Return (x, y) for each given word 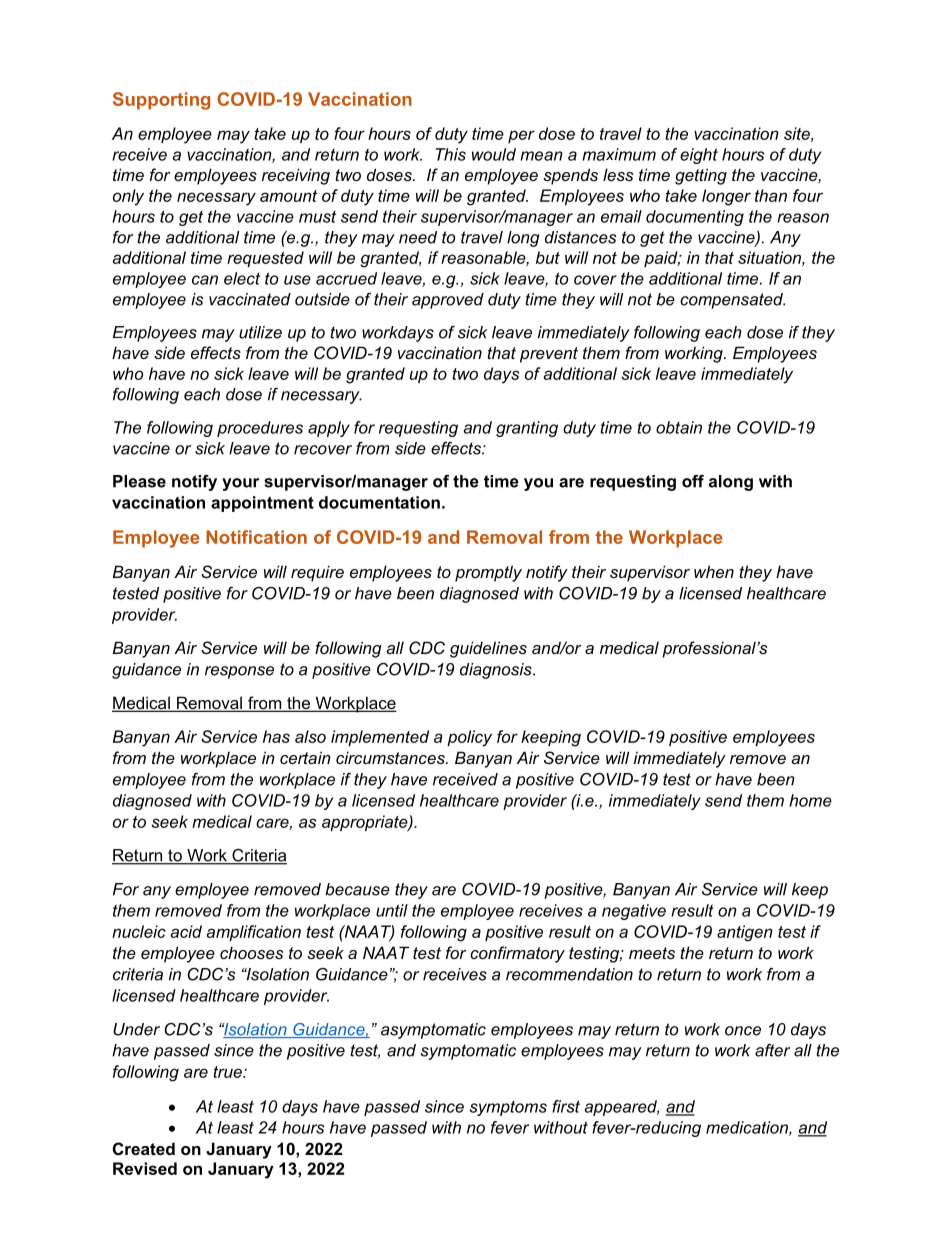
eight (699, 156)
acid (186, 931)
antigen (745, 933)
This (450, 154)
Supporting (161, 101)
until (392, 910)
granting (527, 429)
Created (144, 1148)
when (714, 571)
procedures (260, 429)
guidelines (488, 649)
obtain (679, 427)
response (239, 672)
